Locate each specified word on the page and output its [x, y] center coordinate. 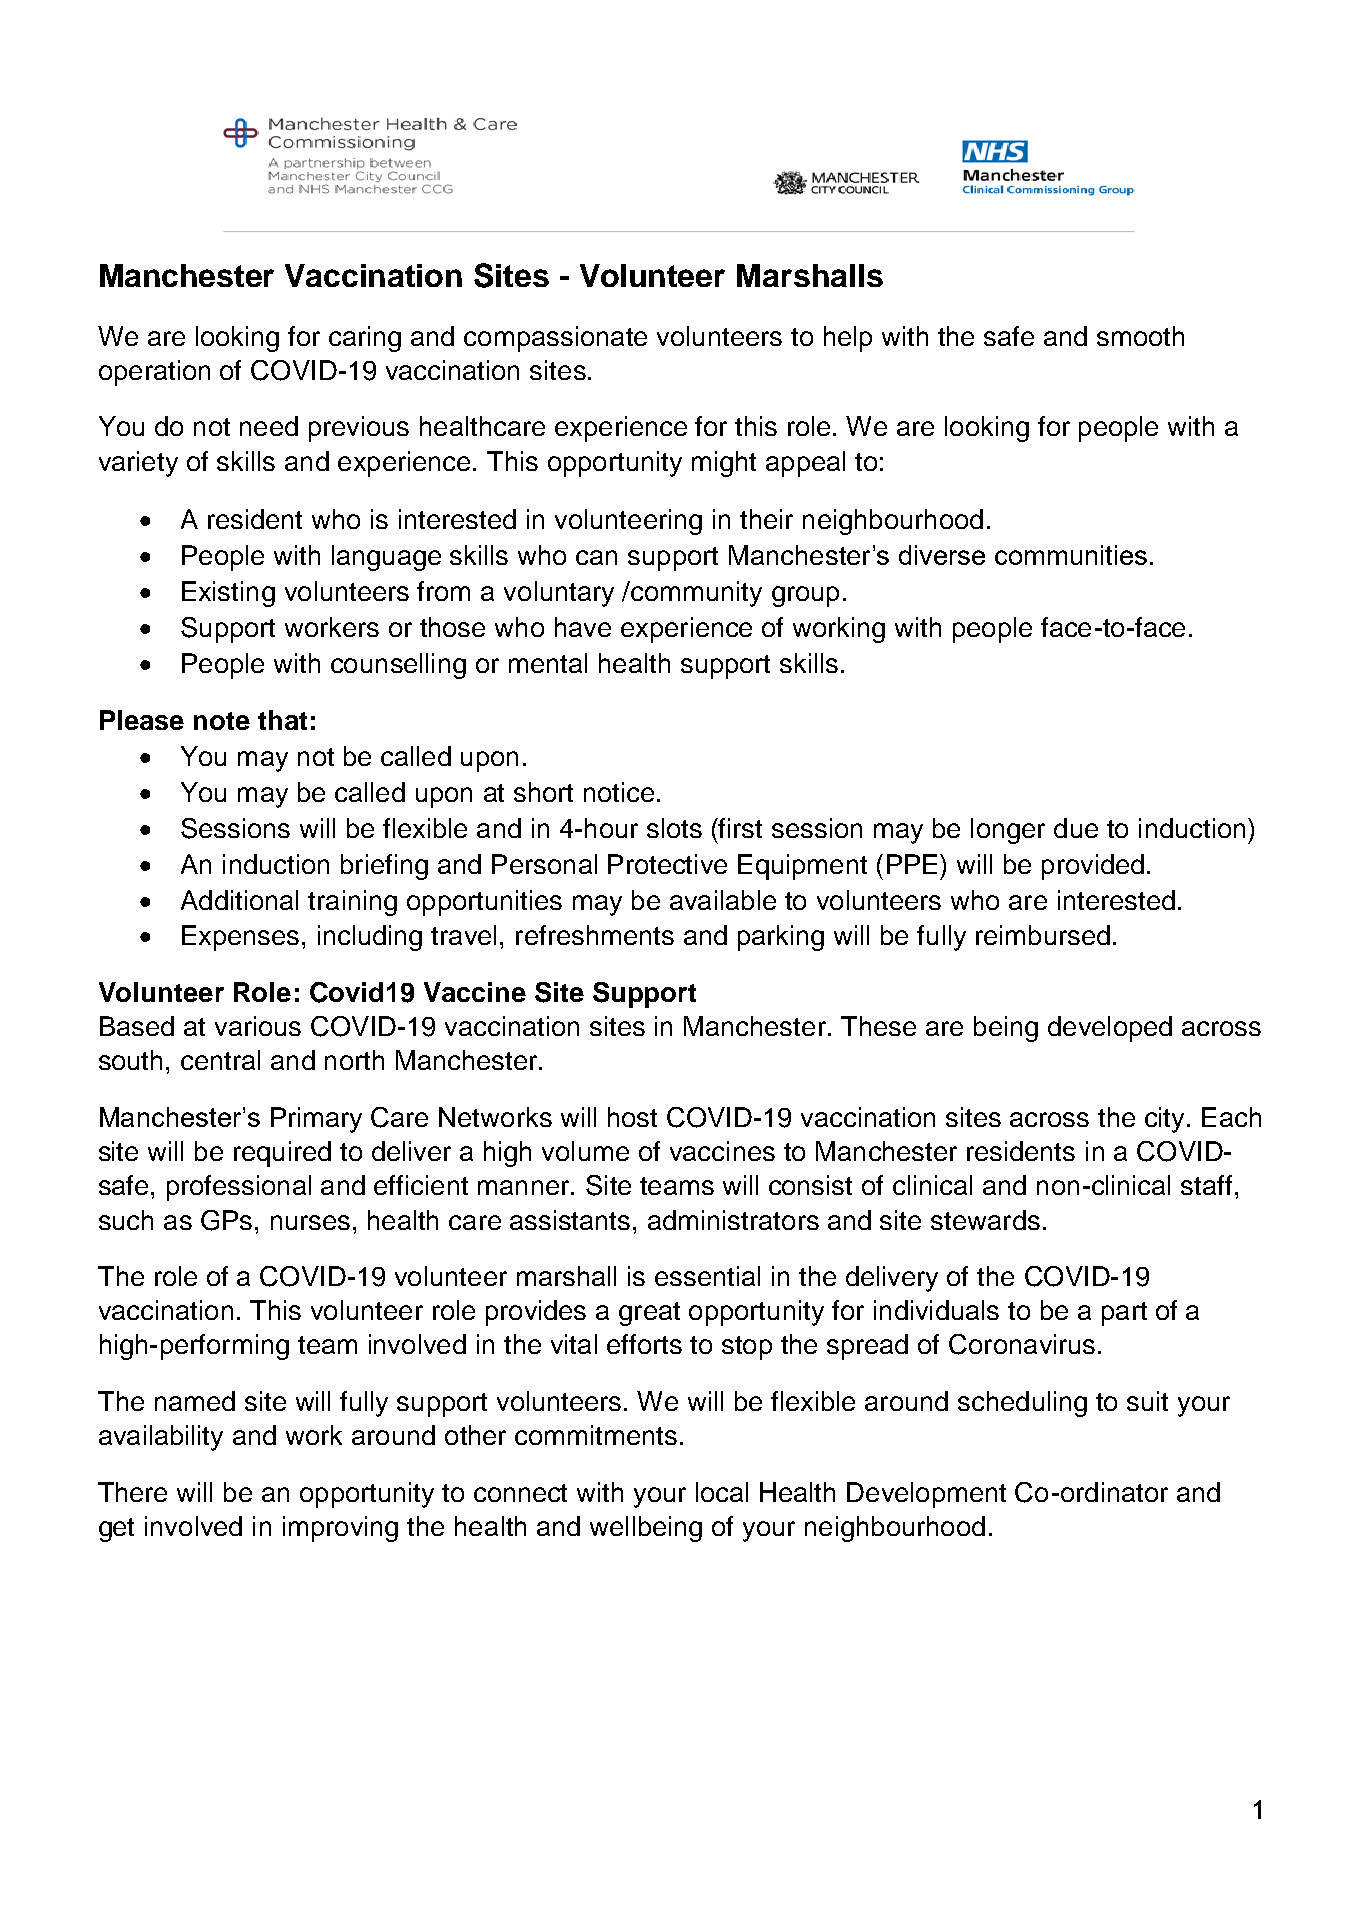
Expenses [240, 938]
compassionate [555, 339]
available [723, 900]
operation [154, 373]
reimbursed [1043, 935]
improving [340, 1529]
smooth [1140, 336]
